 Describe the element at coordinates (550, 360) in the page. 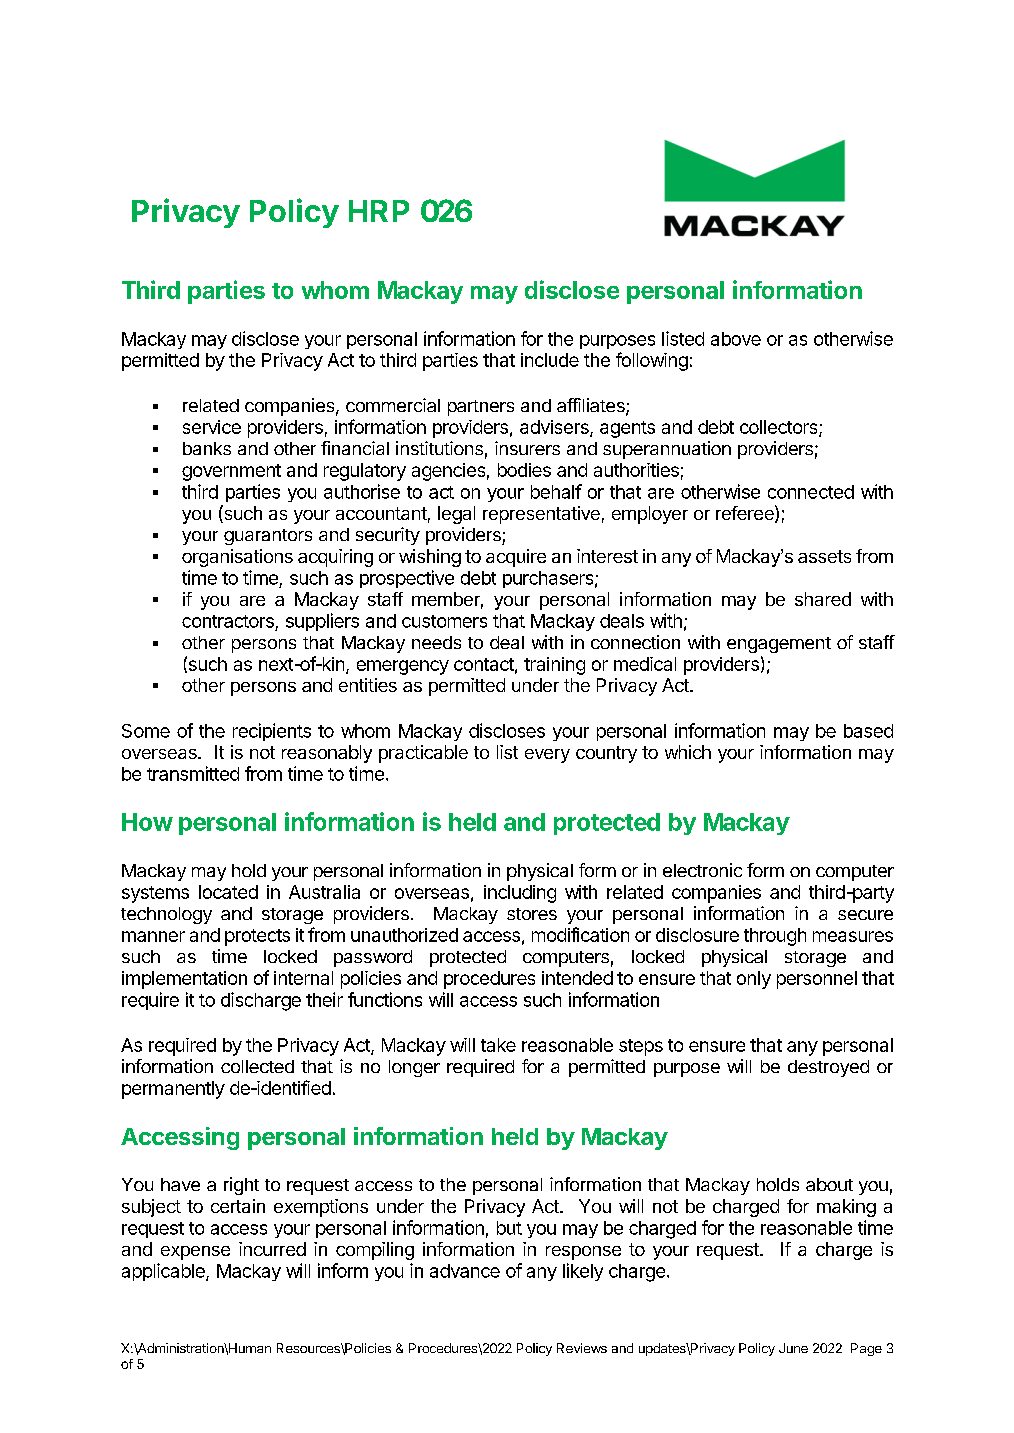

I see `include` at that location.
